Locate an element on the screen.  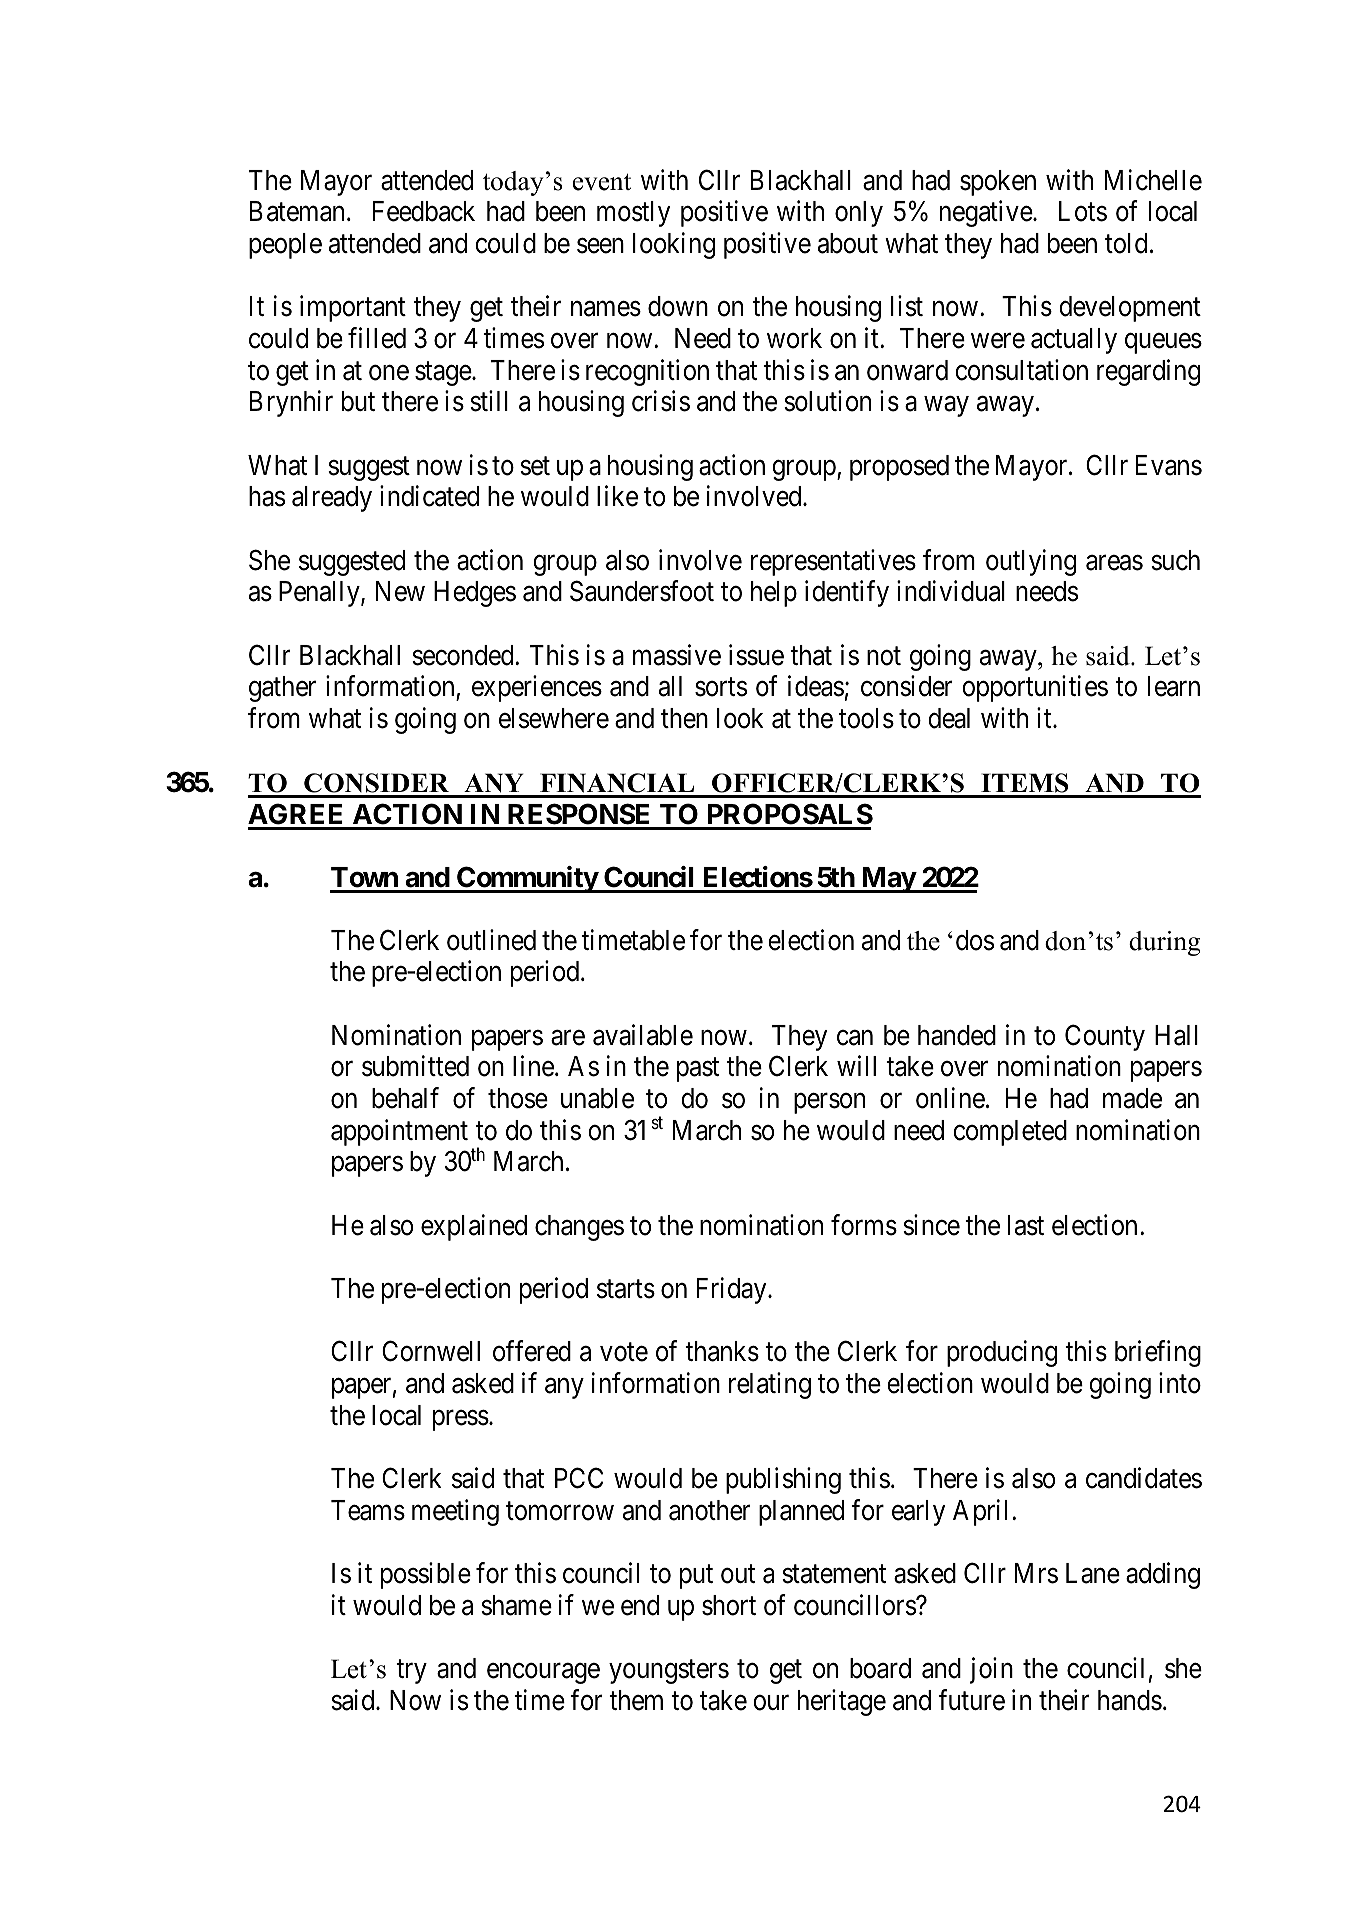
told is located at coordinates (1126, 243).
